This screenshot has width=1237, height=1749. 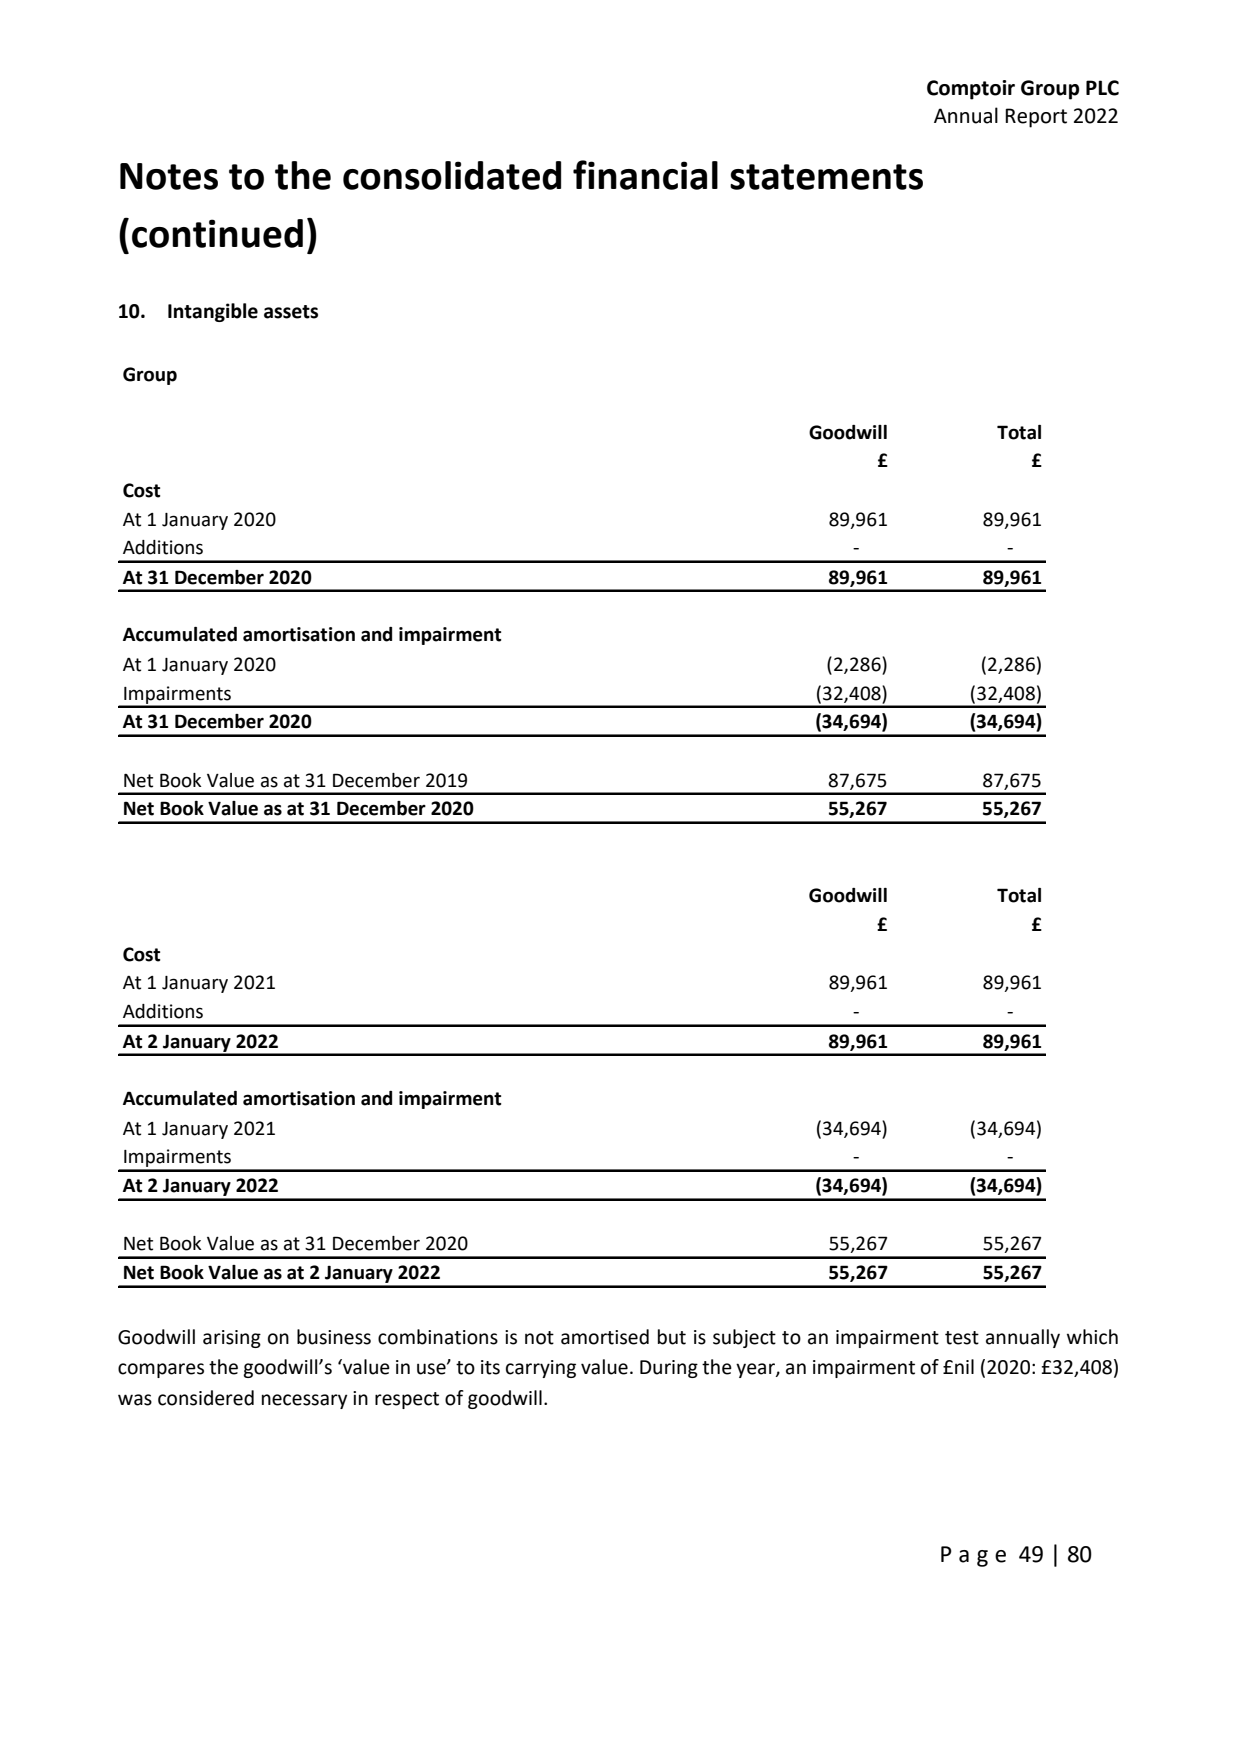 What do you see at coordinates (232, 1339) in the screenshot?
I see `arising` at bounding box center [232, 1339].
